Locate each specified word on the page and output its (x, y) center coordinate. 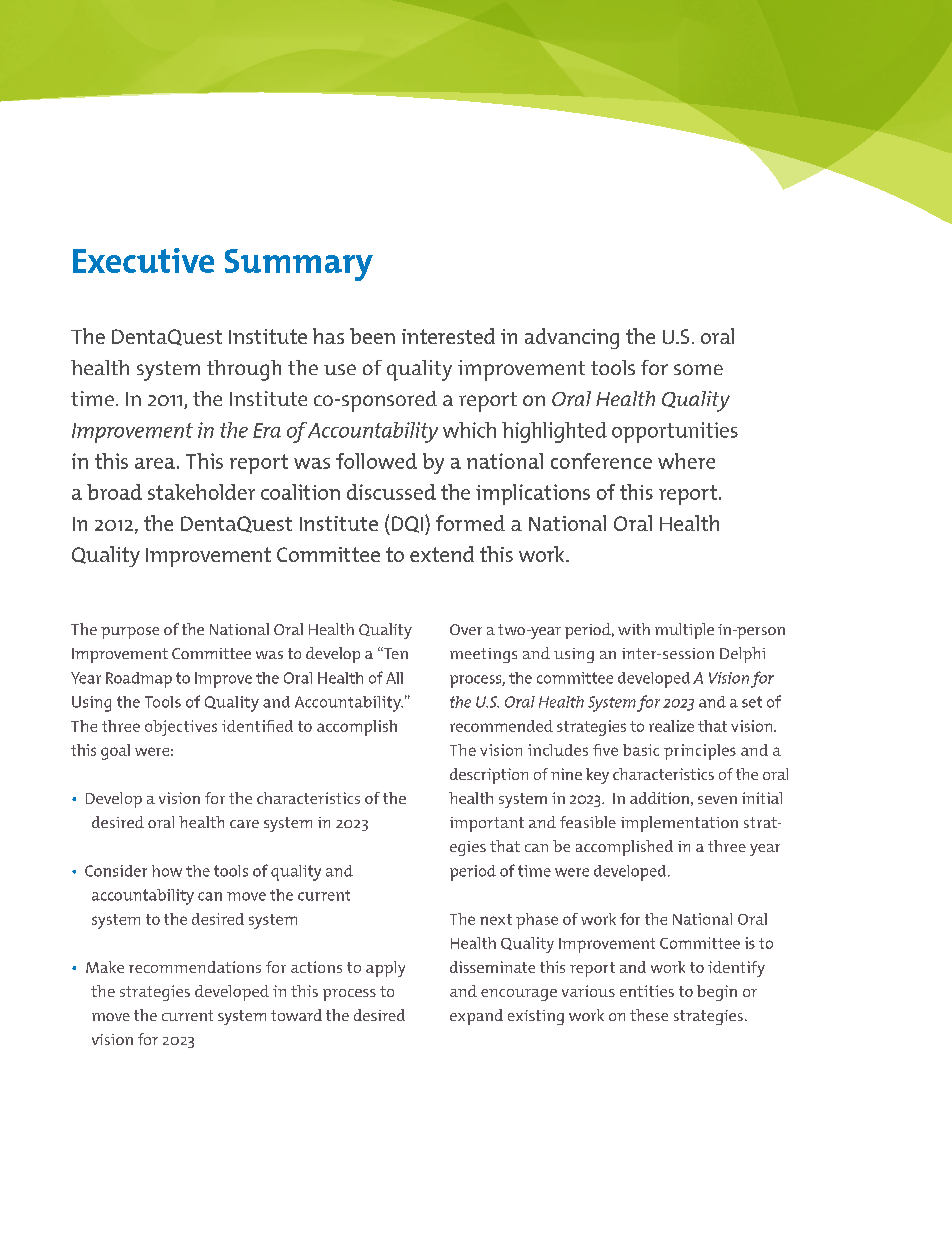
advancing (572, 338)
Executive (143, 260)
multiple (684, 631)
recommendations (195, 967)
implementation (679, 824)
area (155, 463)
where (686, 461)
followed (376, 461)
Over (466, 629)
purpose (130, 633)
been (372, 336)
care (244, 824)
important (487, 824)
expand (476, 1017)
